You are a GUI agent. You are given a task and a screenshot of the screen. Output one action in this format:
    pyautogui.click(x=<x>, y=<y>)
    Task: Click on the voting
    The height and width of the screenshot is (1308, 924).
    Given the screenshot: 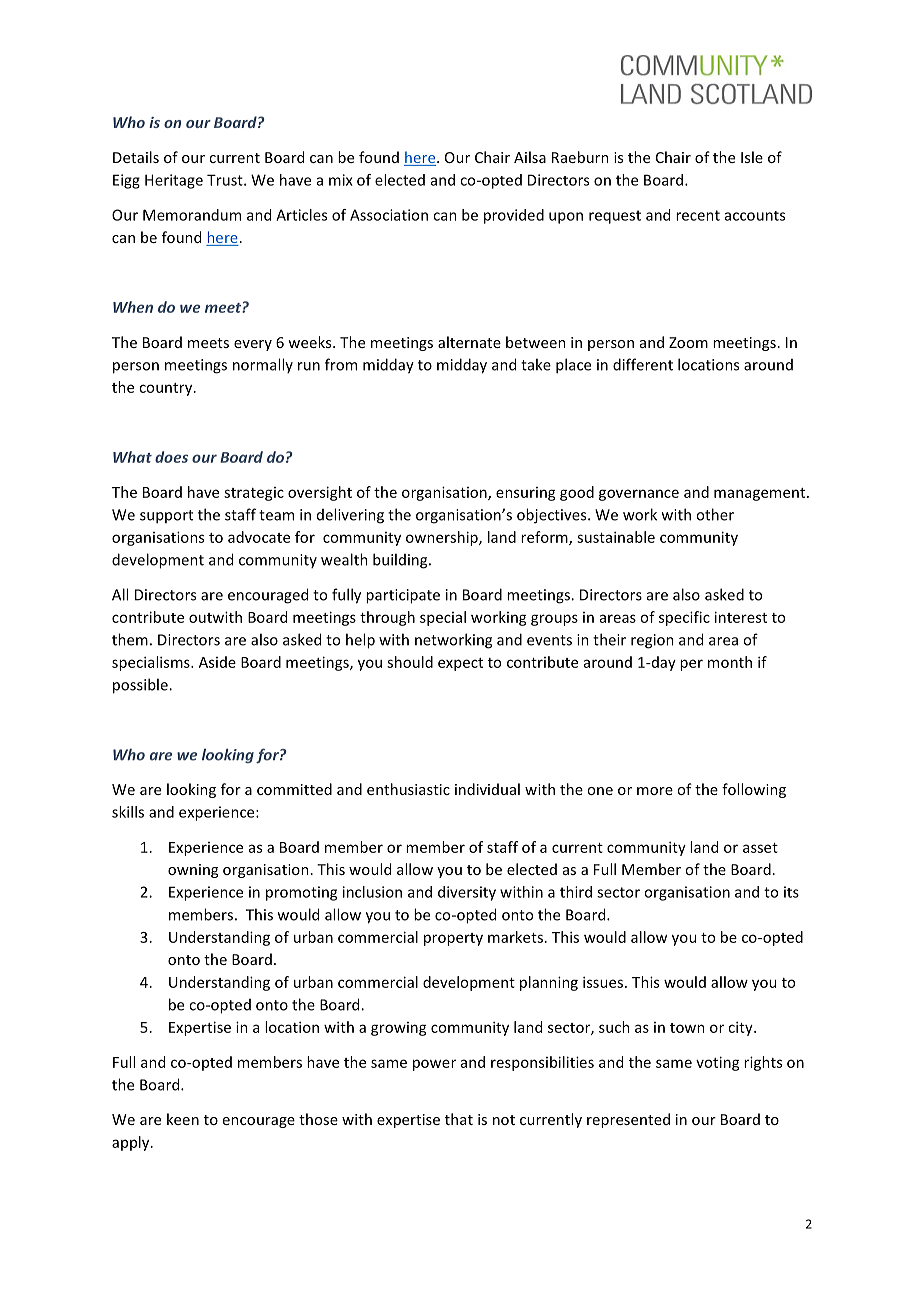 What is the action you would take?
    pyautogui.click(x=718, y=1063)
